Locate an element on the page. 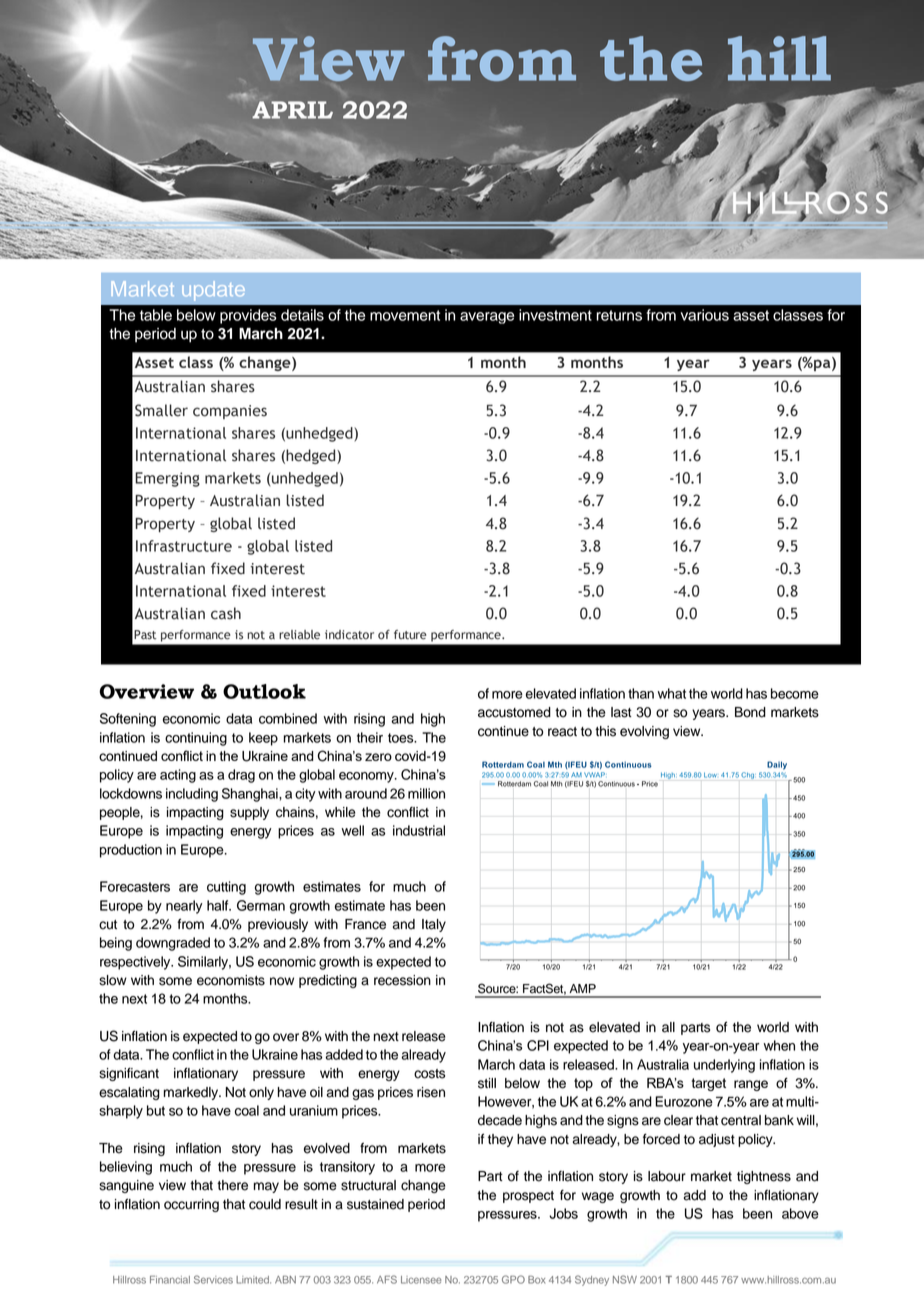  Licensee is located at coordinates (421, 1280).
